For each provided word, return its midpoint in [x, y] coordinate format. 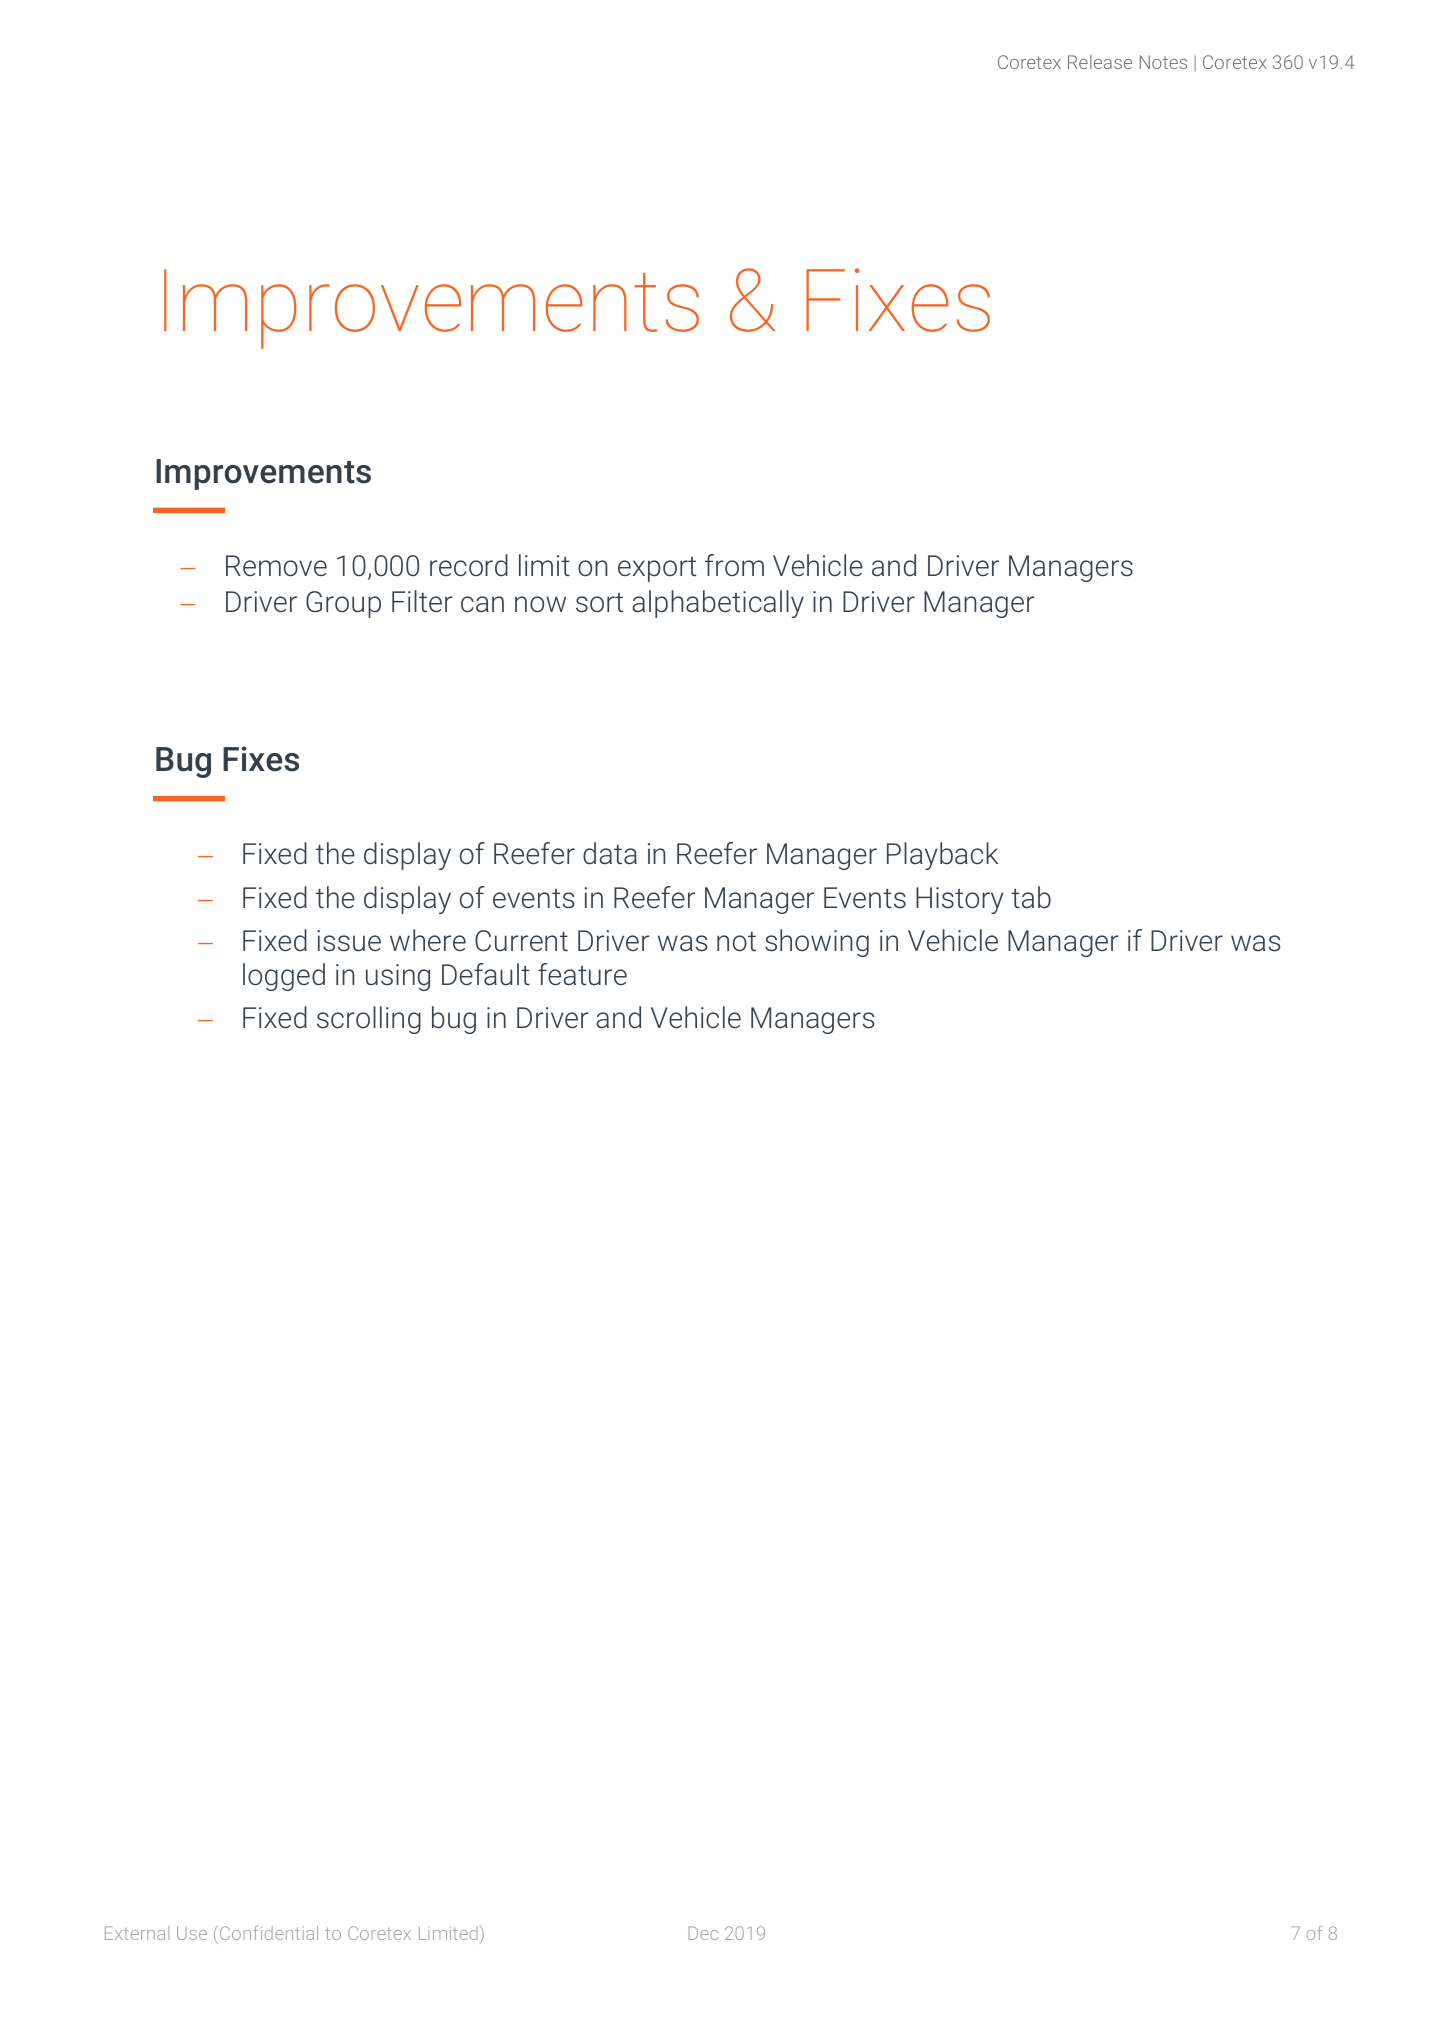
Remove [276, 566]
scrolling [369, 1020]
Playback [942, 856]
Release [1100, 62]
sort [599, 603]
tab [1031, 897]
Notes [1163, 62]
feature [582, 974]
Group [343, 604]
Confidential [269, 1933]
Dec [703, 1933]
